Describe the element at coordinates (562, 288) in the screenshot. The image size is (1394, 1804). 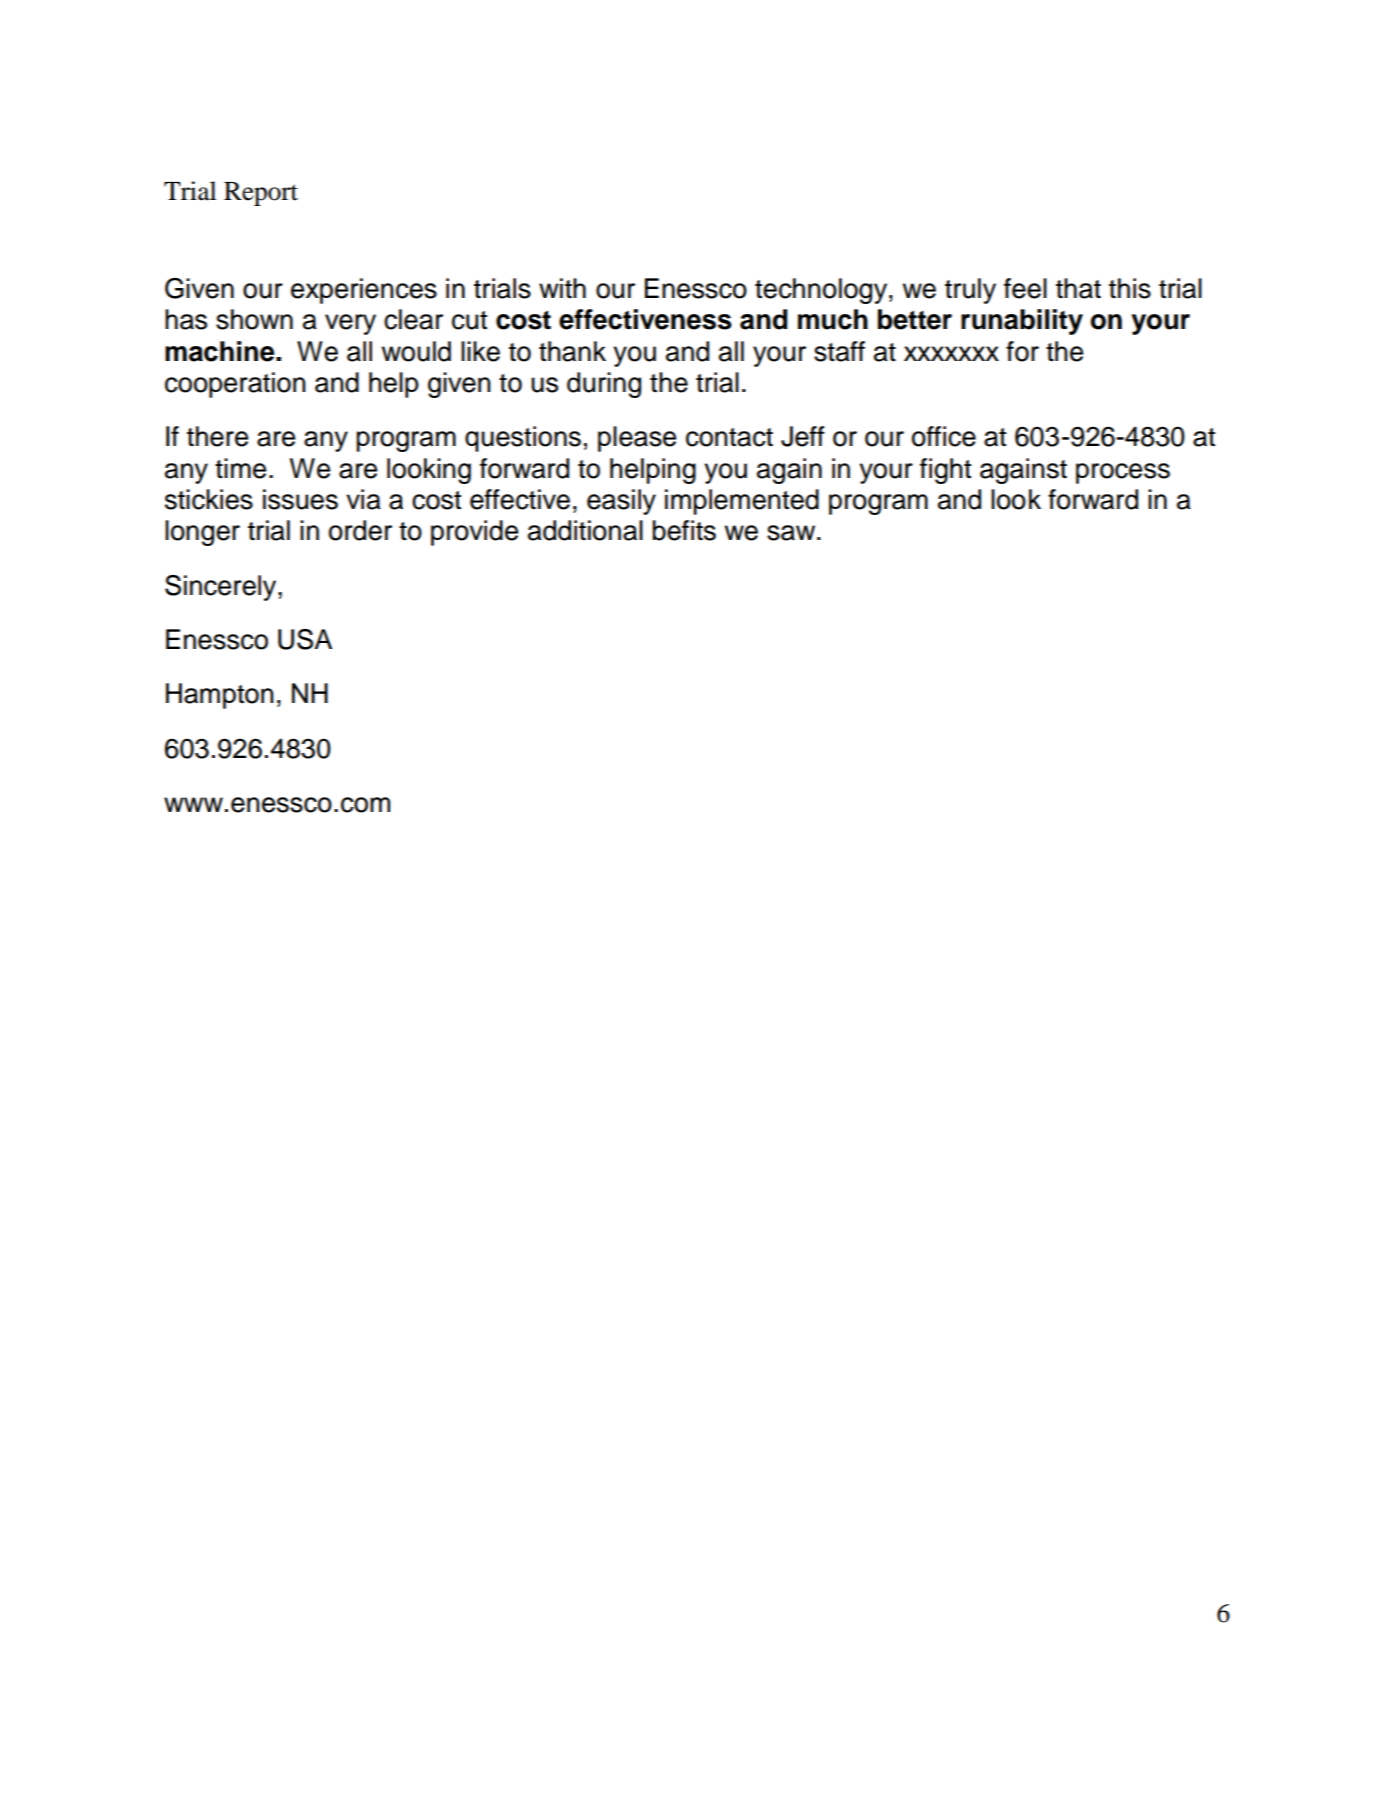
I see `with` at that location.
